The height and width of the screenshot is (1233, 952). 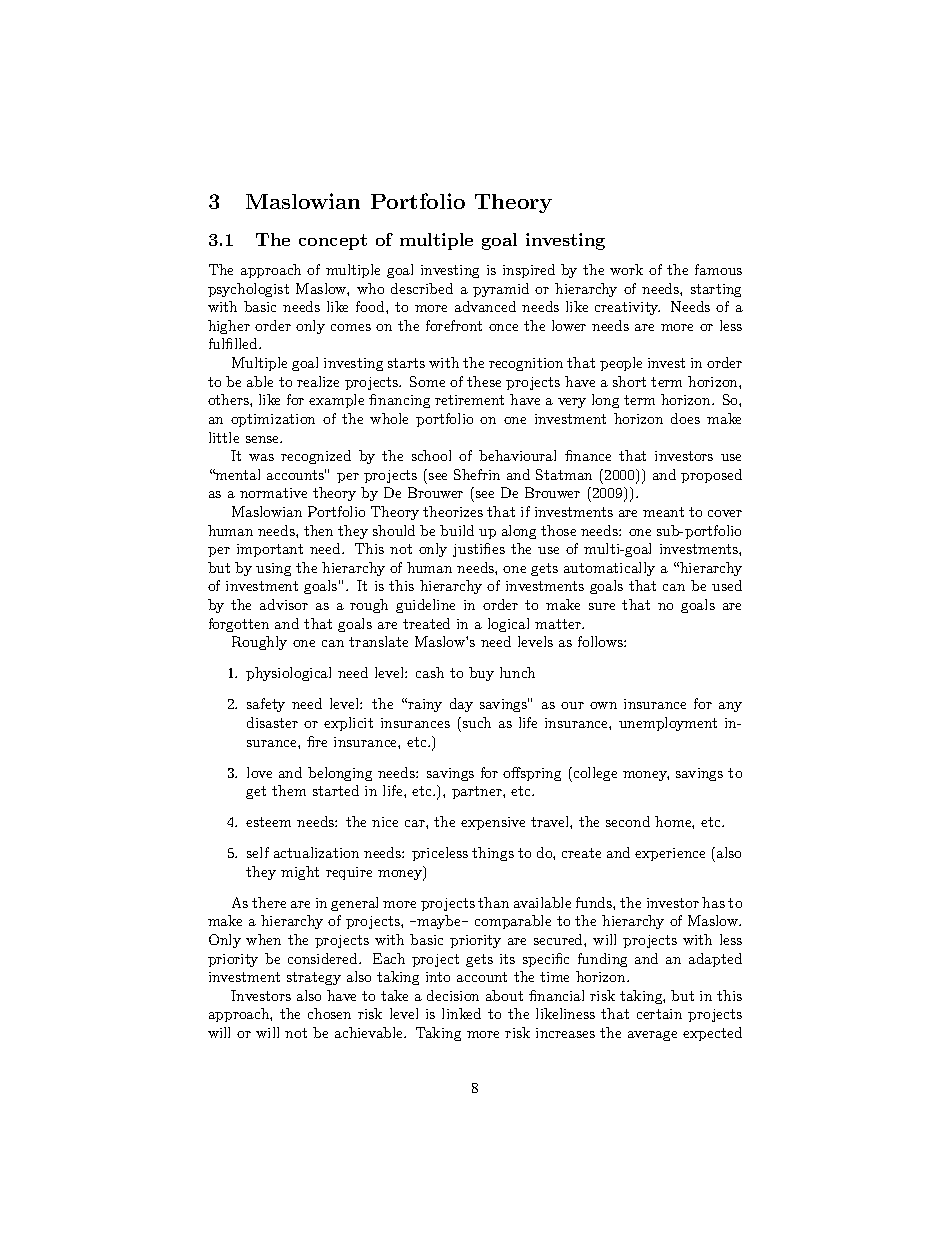 What do you see at coordinates (248, 290) in the screenshot?
I see `psychologist` at bounding box center [248, 290].
